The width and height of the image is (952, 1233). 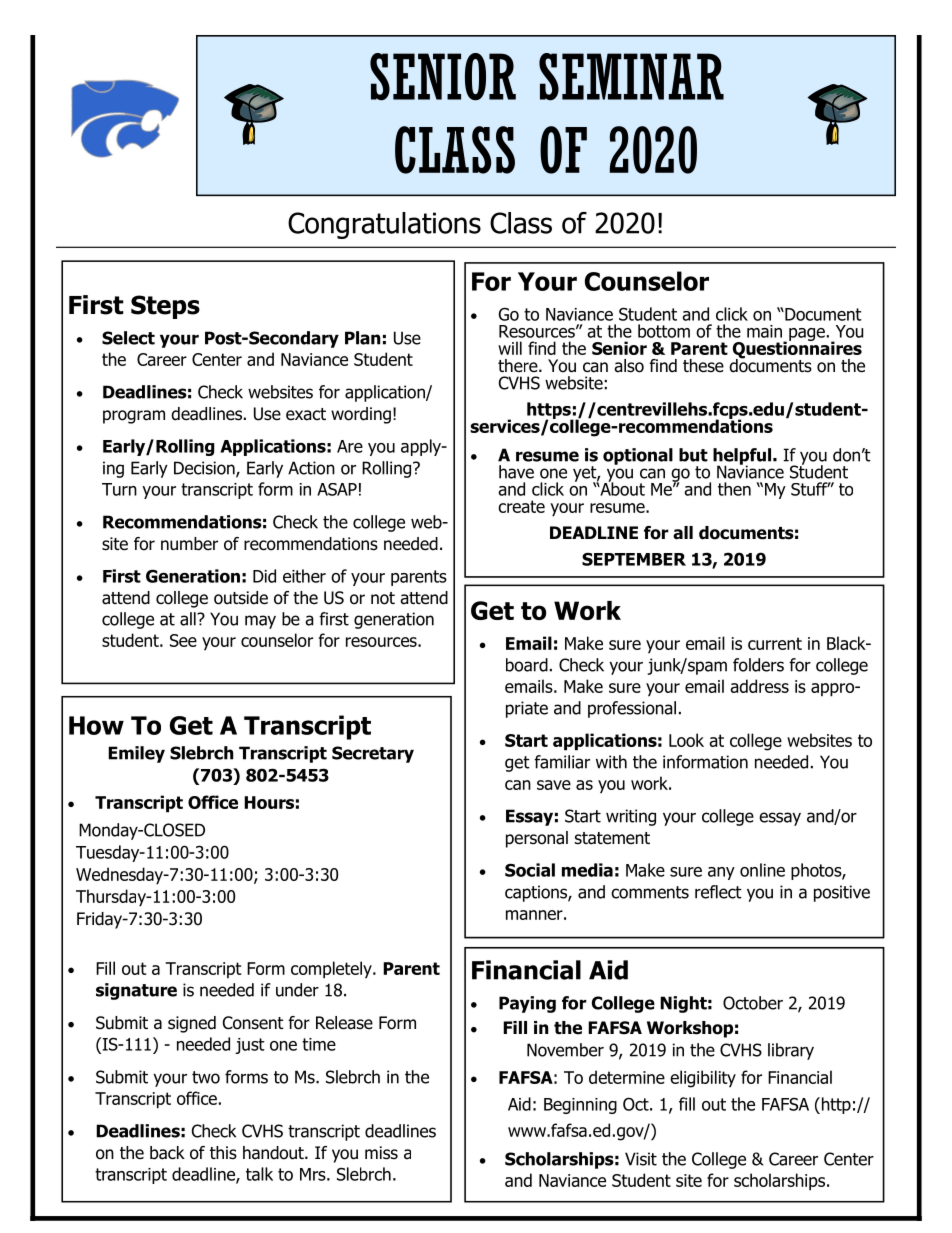 What do you see at coordinates (743, 457) in the image?
I see `helpful` at bounding box center [743, 457].
